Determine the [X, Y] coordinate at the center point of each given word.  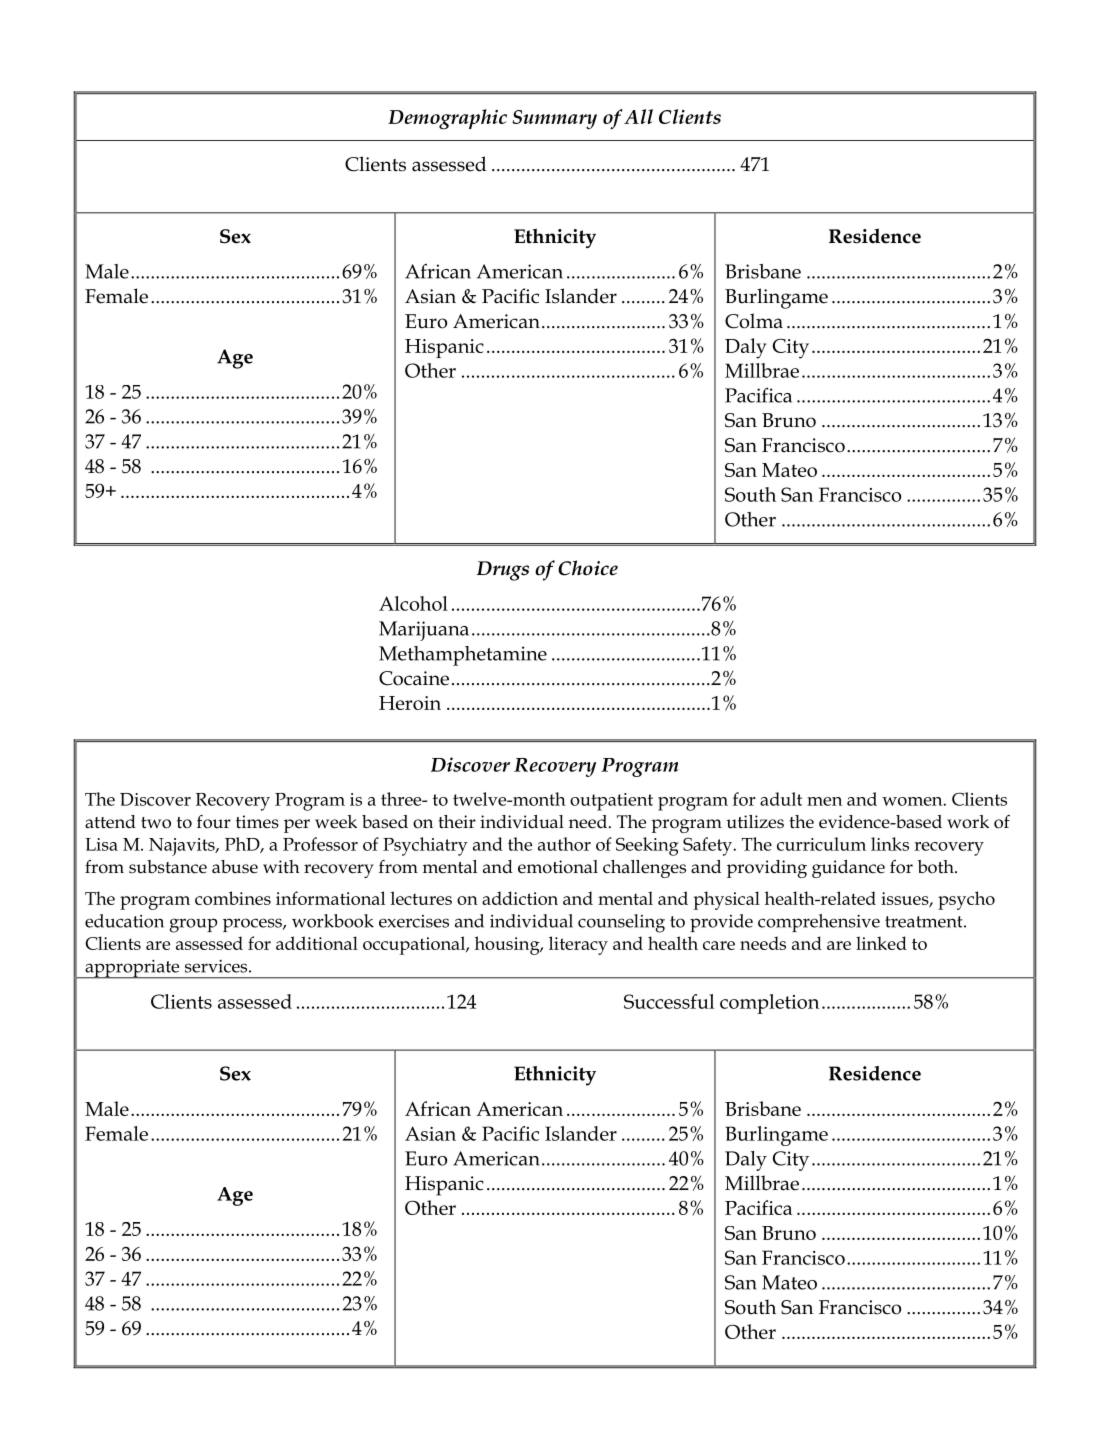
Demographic [447, 119]
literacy [578, 945]
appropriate [132, 969]
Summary [554, 119]
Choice [588, 568]
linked [881, 943]
